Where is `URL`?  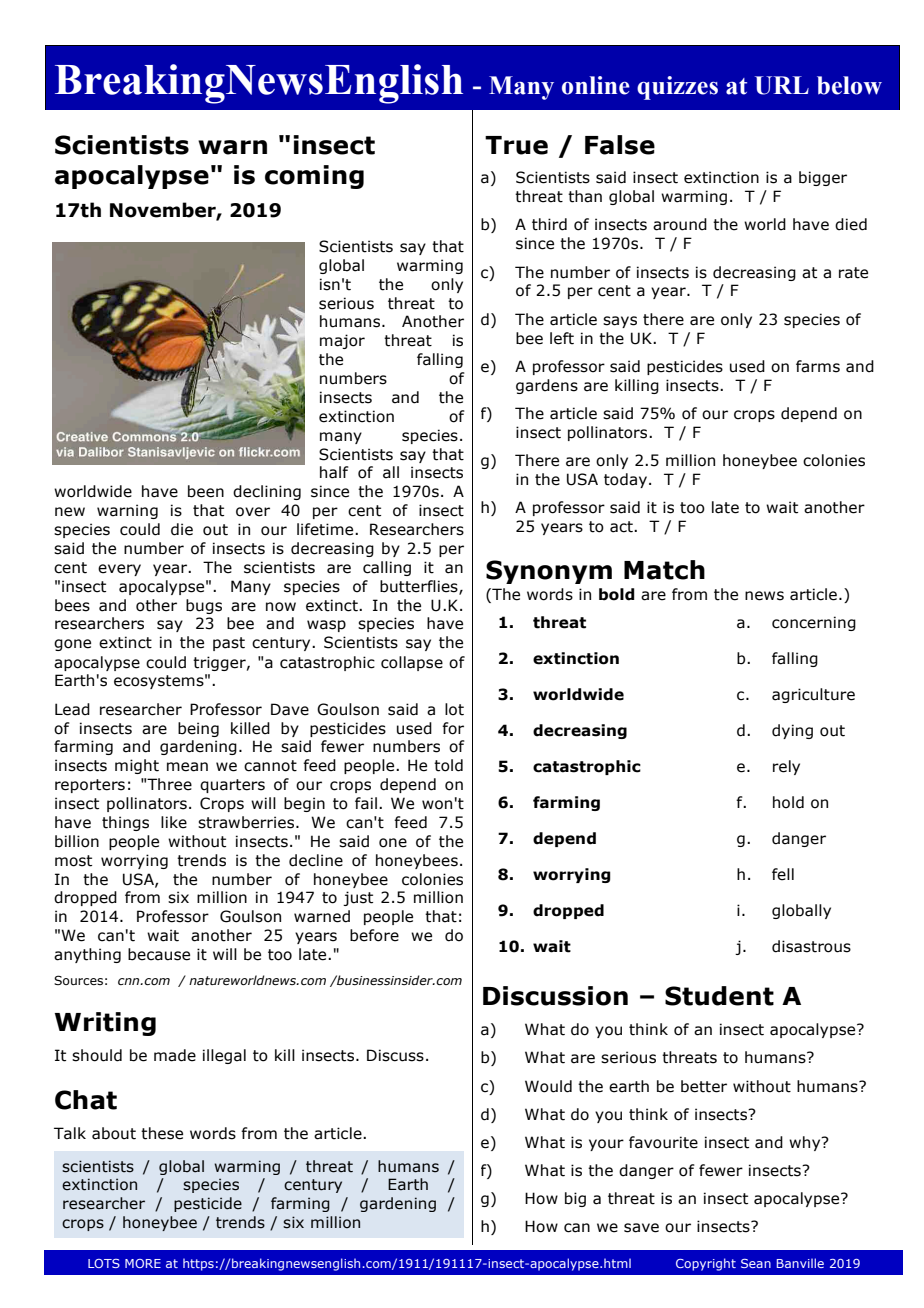
URL is located at coordinates (782, 85).
